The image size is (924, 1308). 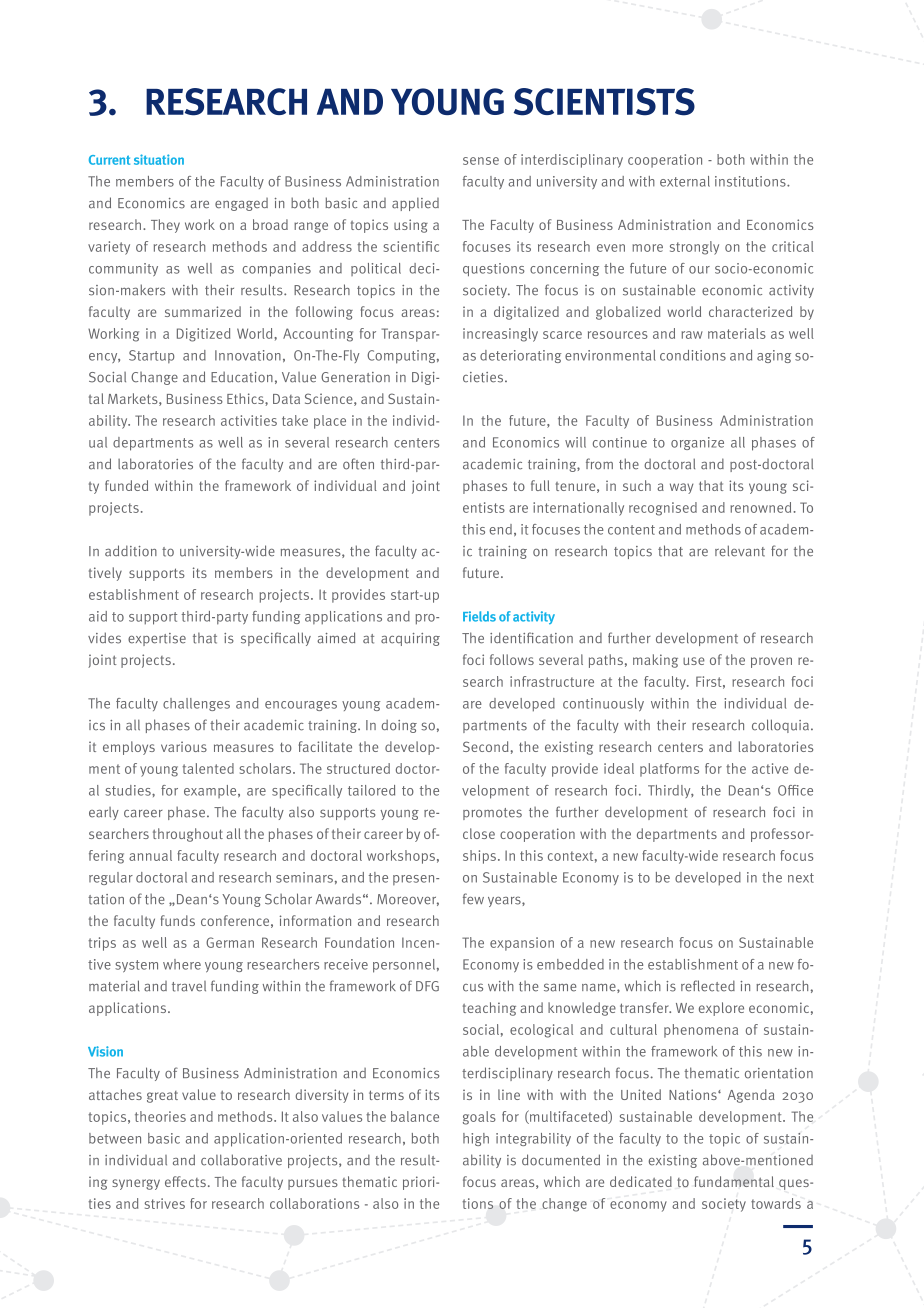 I want to click on reflected, so click(x=708, y=986).
